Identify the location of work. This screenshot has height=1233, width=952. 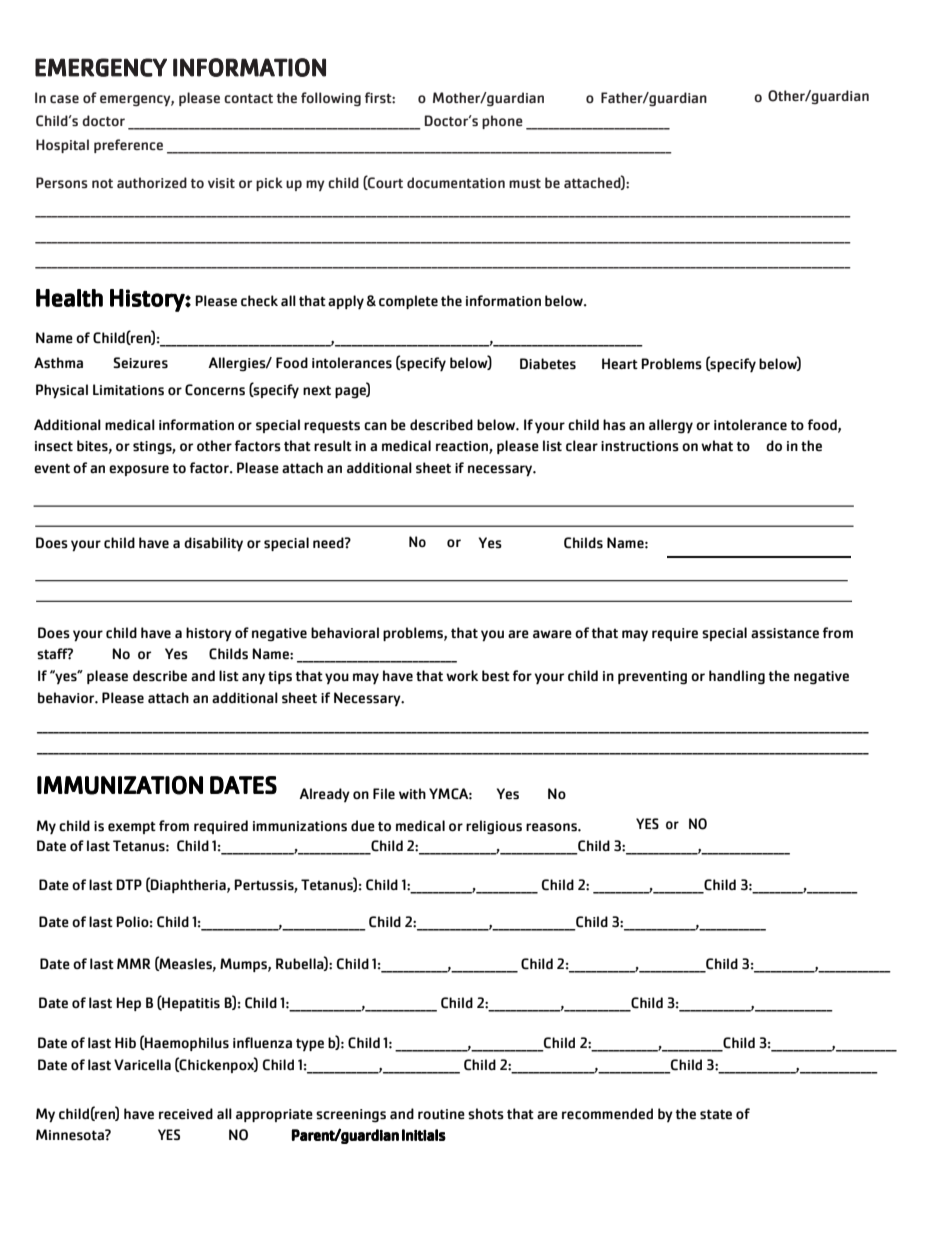
(462, 675).
